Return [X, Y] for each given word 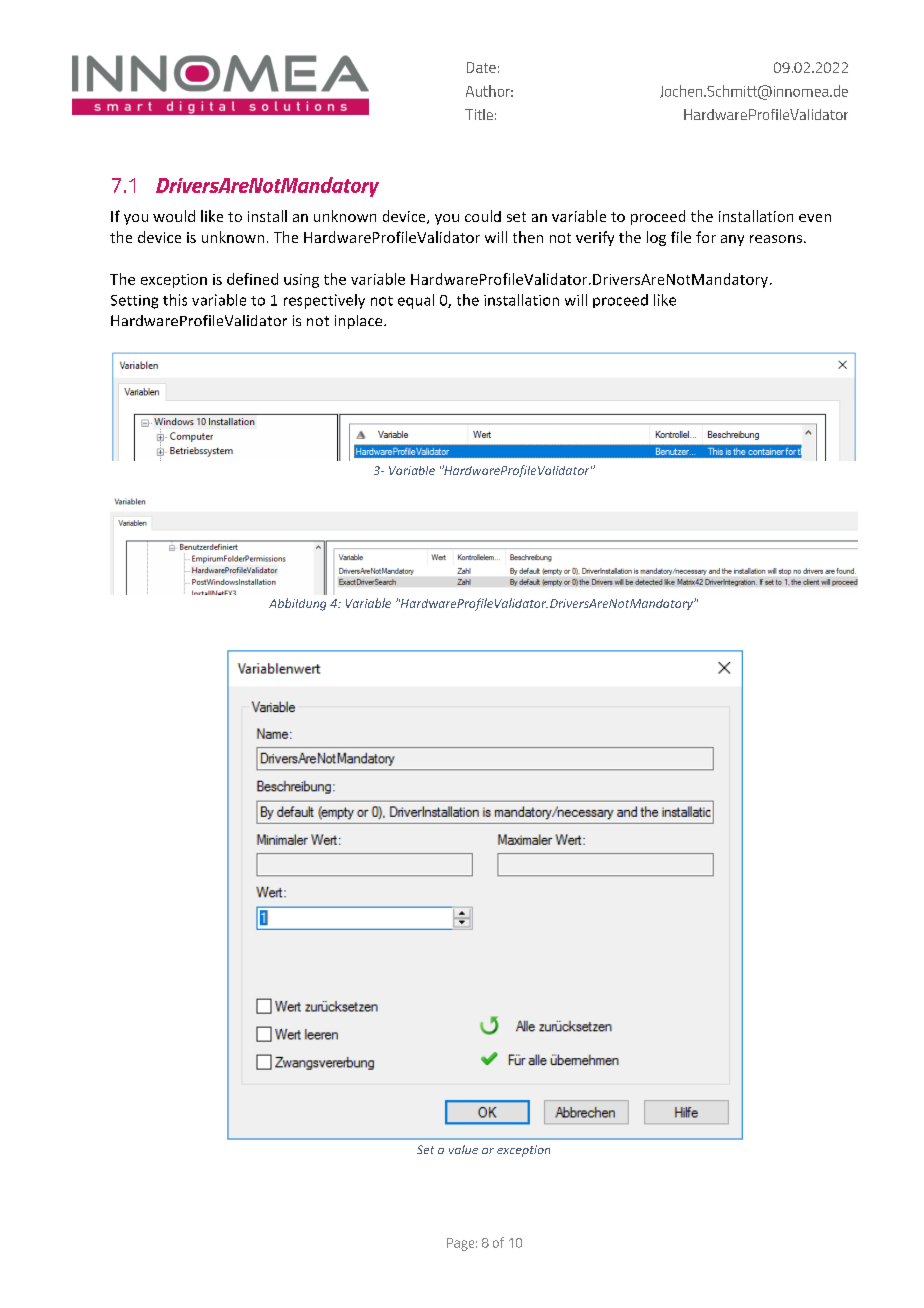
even [815, 218]
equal [416, 301]
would [174, 216]
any [732, 240]
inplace [360, 322]
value [463, 1149]
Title [479, 114]
